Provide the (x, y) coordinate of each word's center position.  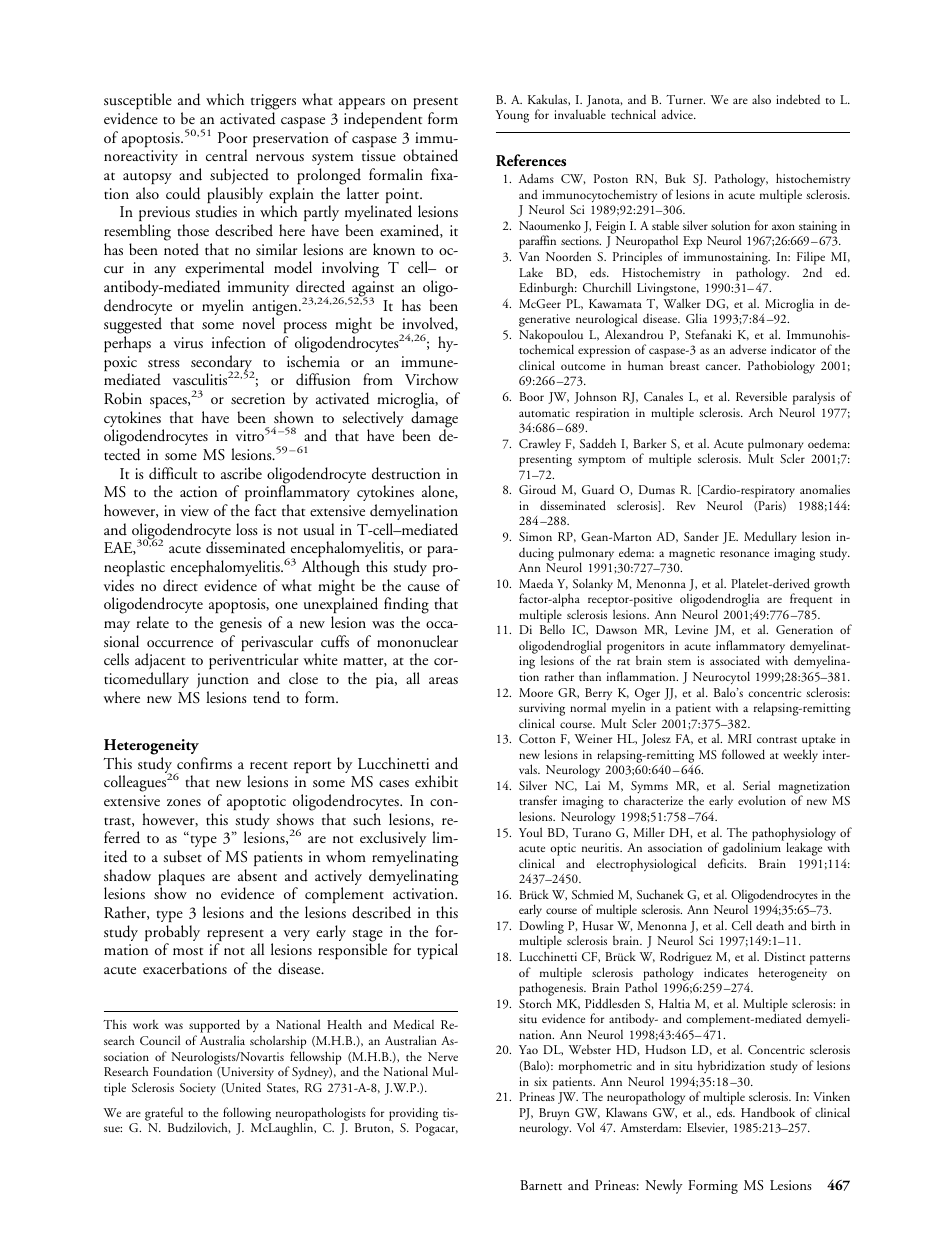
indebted (798, 99)
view (195, 510)
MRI (740, 738)
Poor (232, 137)
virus (188, 342)
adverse (748, 349)
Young (512, 116)
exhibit (436, 781)
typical (437, 951)
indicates (726, 972)
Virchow (432, 379)
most (188, 951)
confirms (204, 763)
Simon (535, 536)
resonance (744, 554)
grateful (164, 1114)
